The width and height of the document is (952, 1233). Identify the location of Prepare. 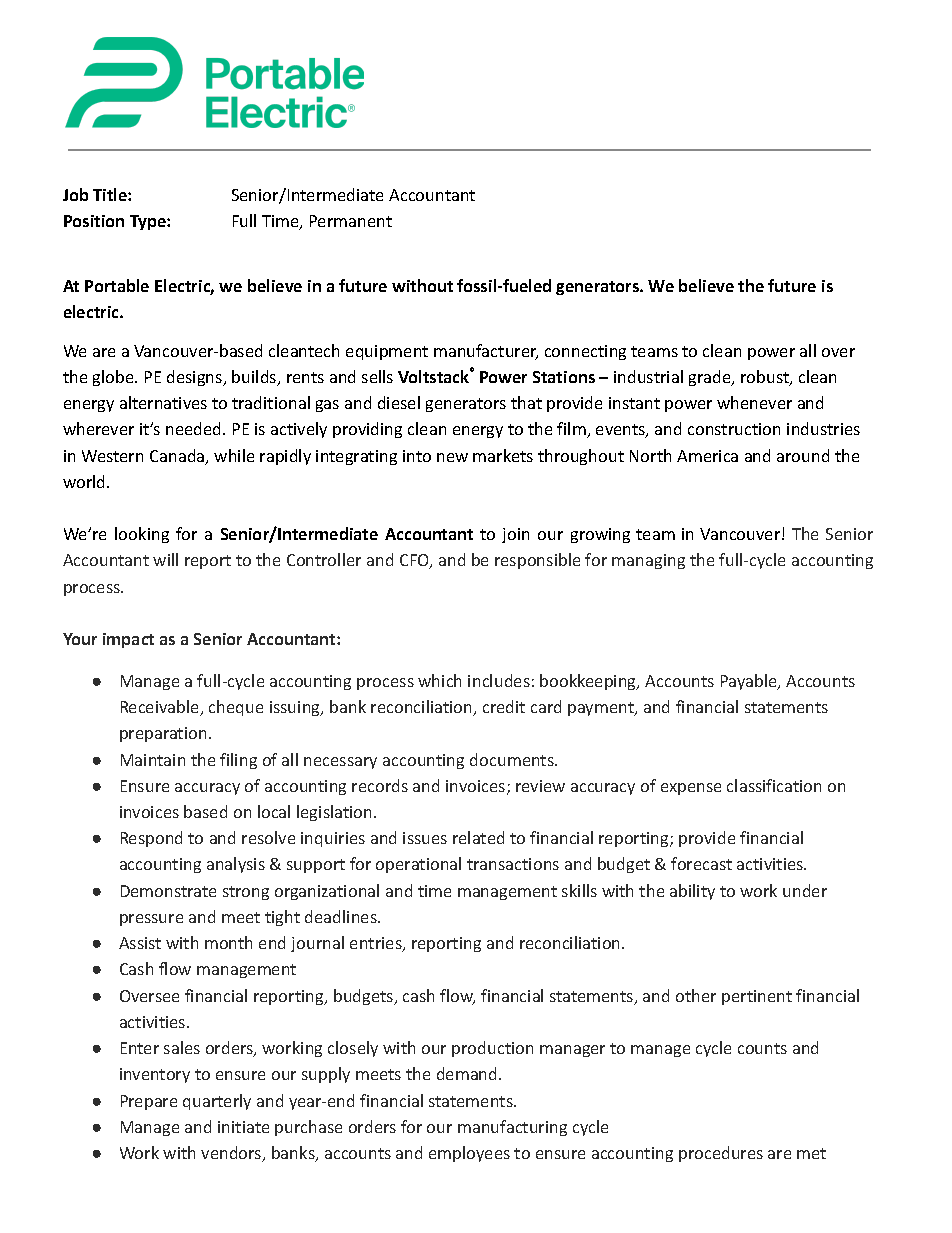
(149, 1102).
